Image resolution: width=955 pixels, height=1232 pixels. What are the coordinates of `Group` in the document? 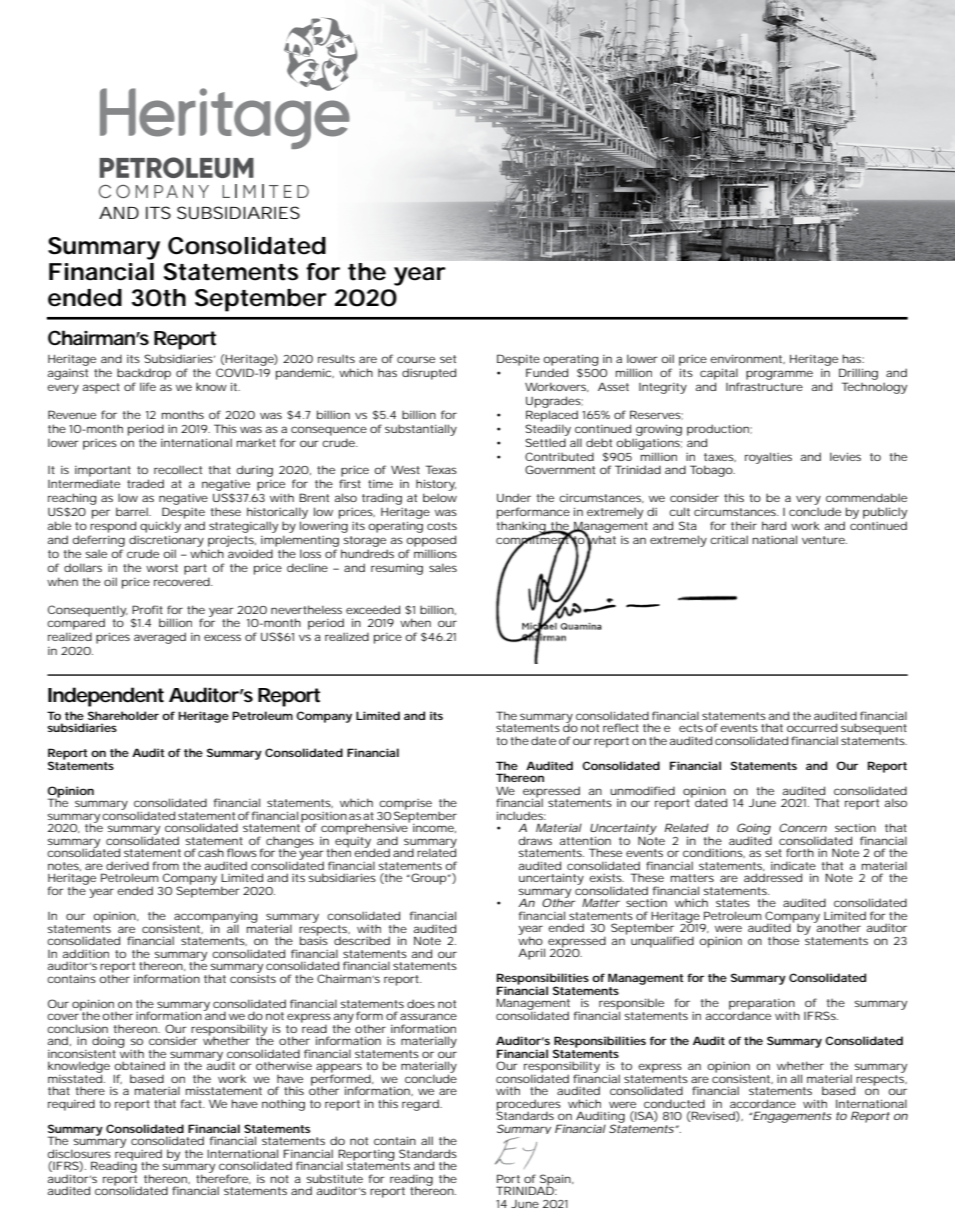 It's located at (428, 879).
